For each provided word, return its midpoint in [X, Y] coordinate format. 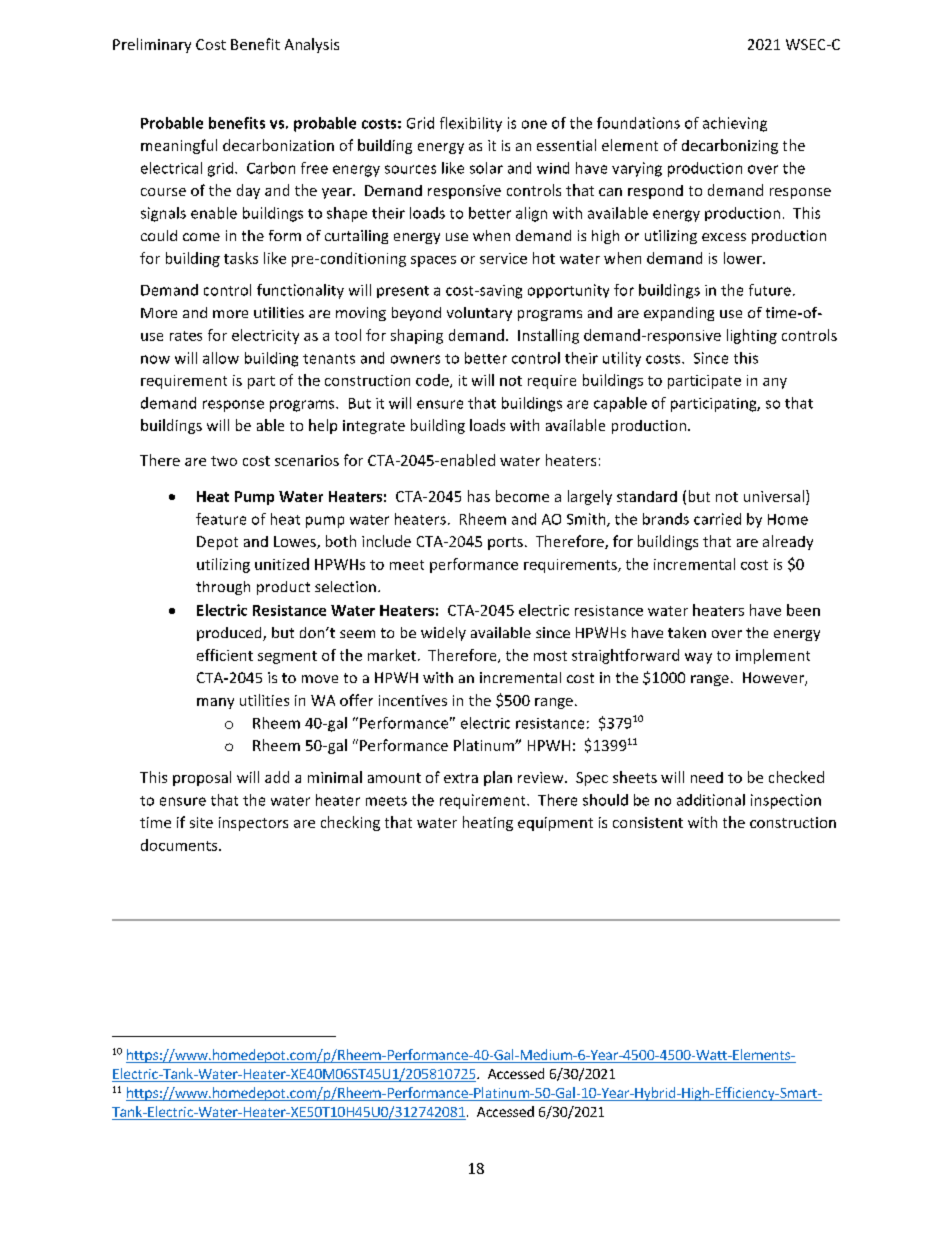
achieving [735, 124]
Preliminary [152, 45]
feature [221, 519]
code [433, 381]
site [201, 822]
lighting [752, 336]
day [248, 191]
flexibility [471, 124]
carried [717, 519]
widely [443, 634]
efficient [225, 655]
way [698, 658]
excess [724, 237]
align [531, 214]
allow [221, 358]
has [479, 496]
